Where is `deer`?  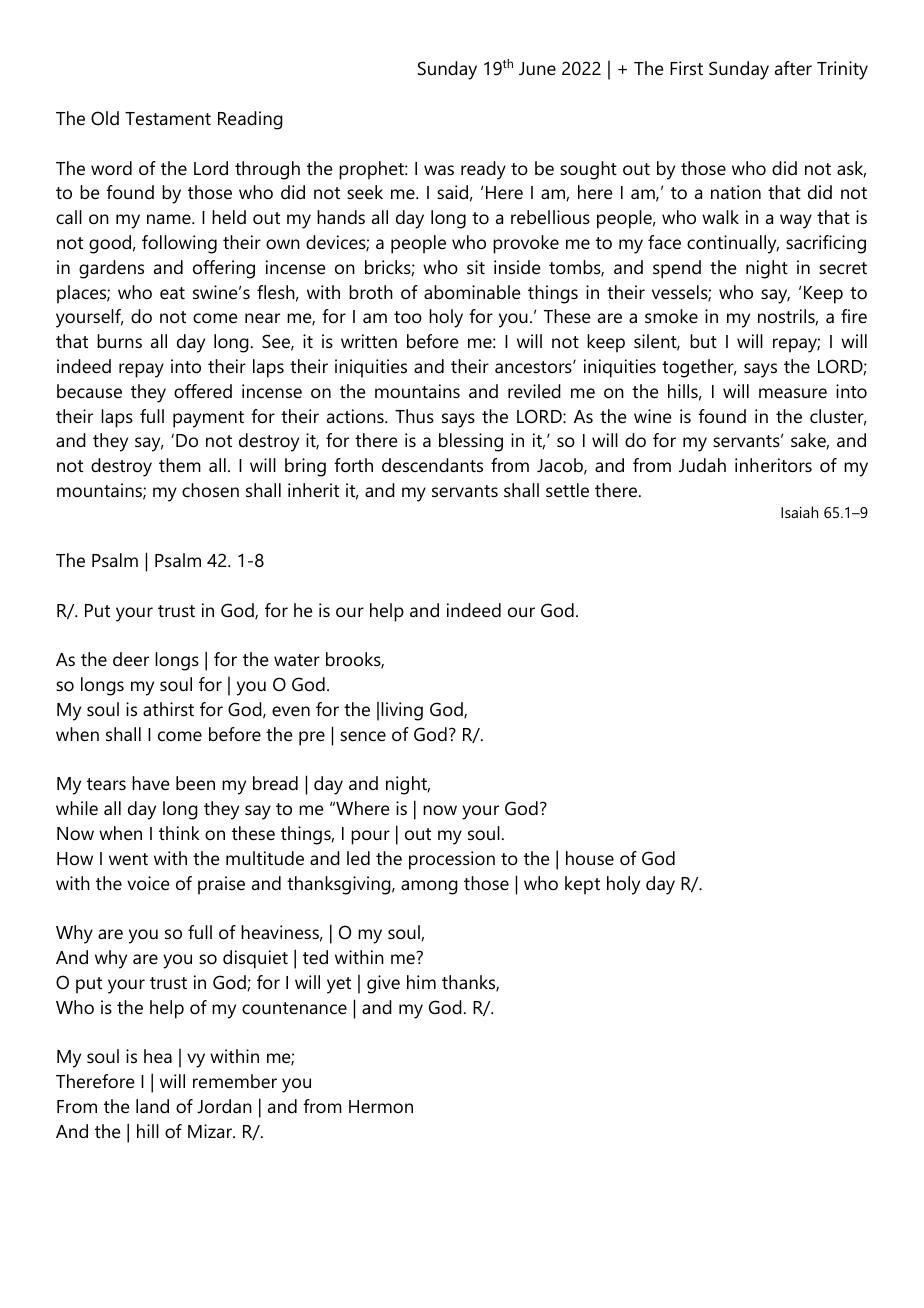 deer is located at coordinates (131, 659).
